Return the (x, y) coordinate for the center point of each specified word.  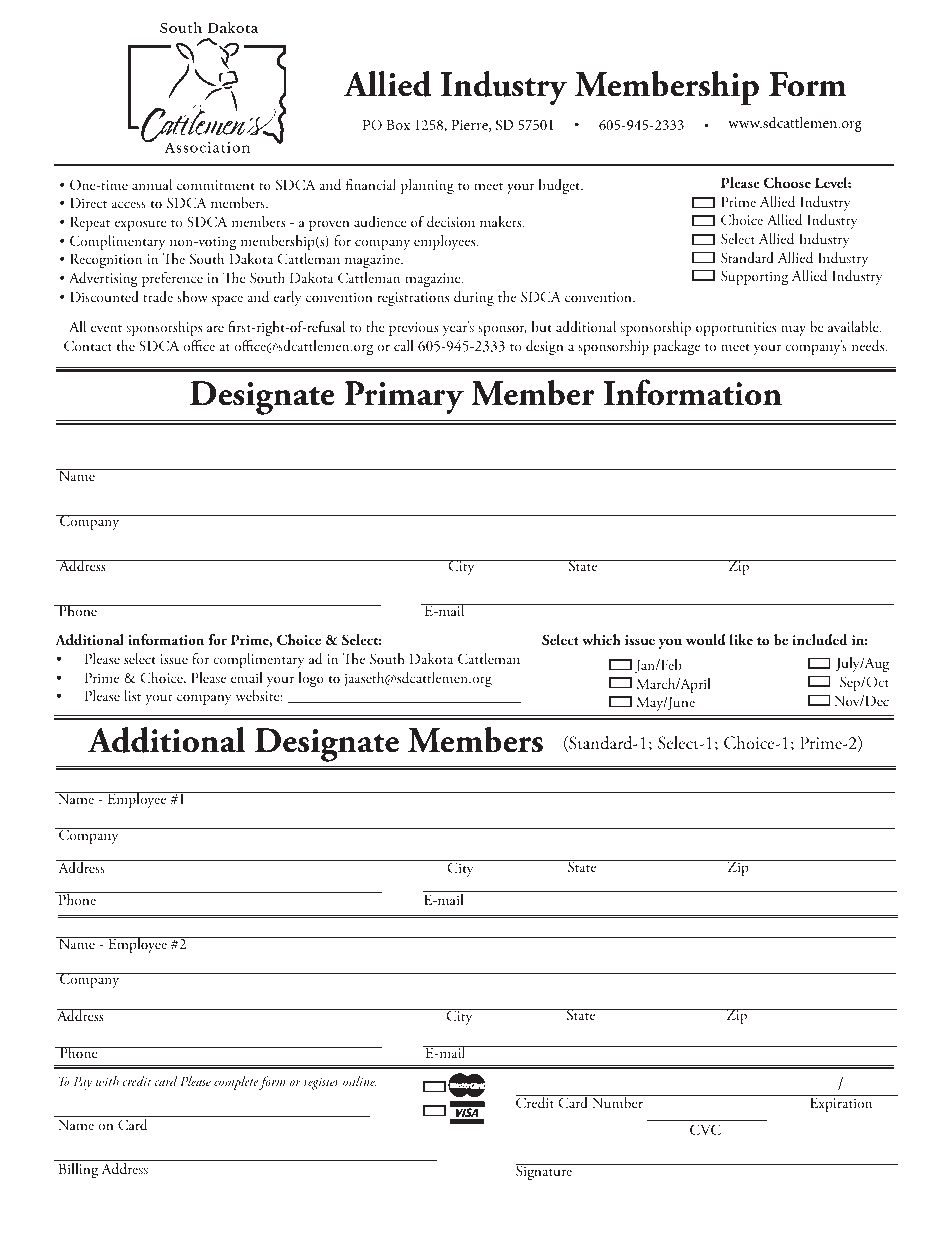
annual (152, 185)
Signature (545, 1172)
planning (427, 186)
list (132, 695)
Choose (787, 182)
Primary (404, 397)
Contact (88, 346)
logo (311, 679)
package (676, 347)
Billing (78, 1170)
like (741, 639)
